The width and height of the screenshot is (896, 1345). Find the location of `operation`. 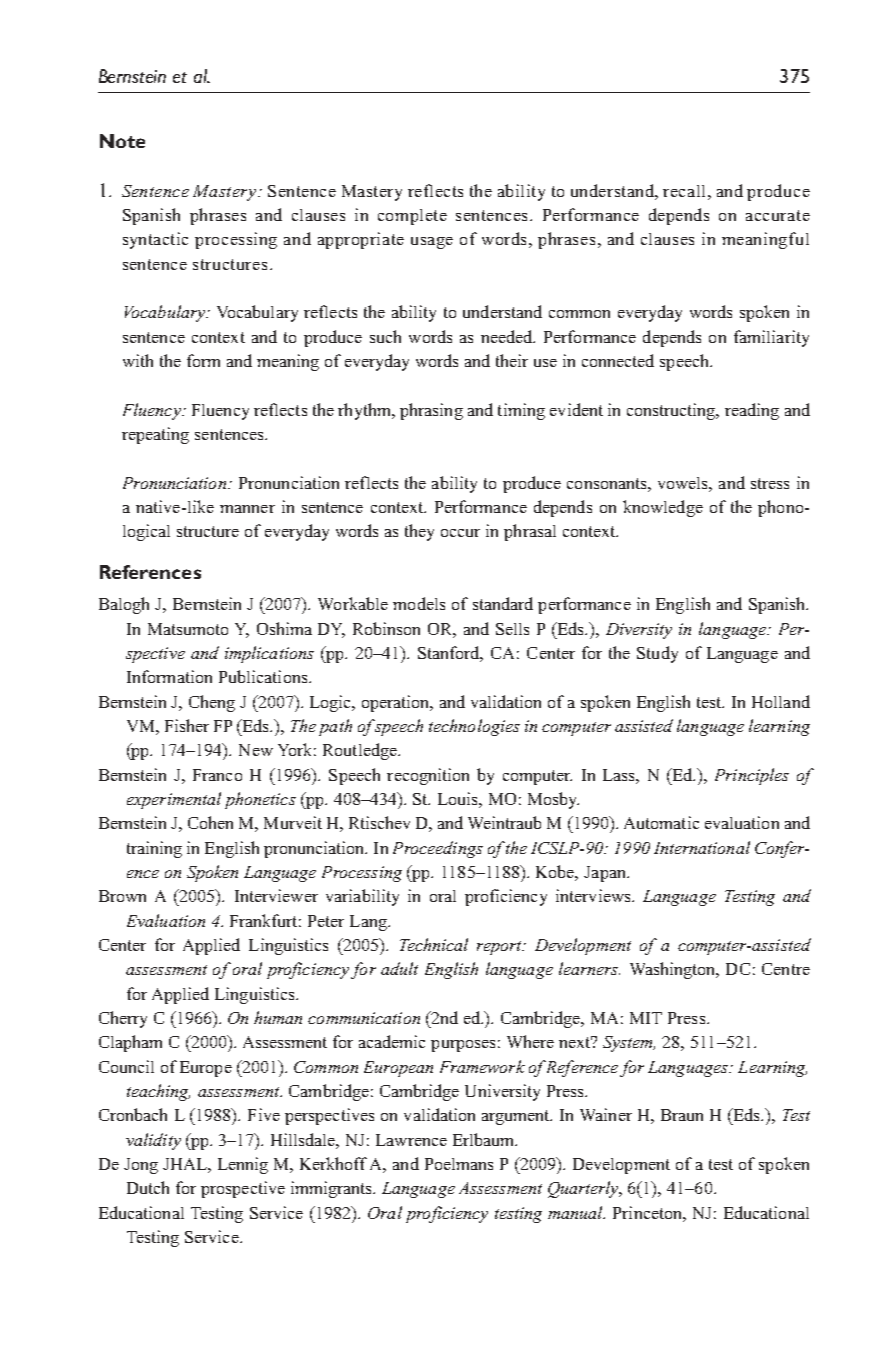

operation is located at coordinates (397, 703).
